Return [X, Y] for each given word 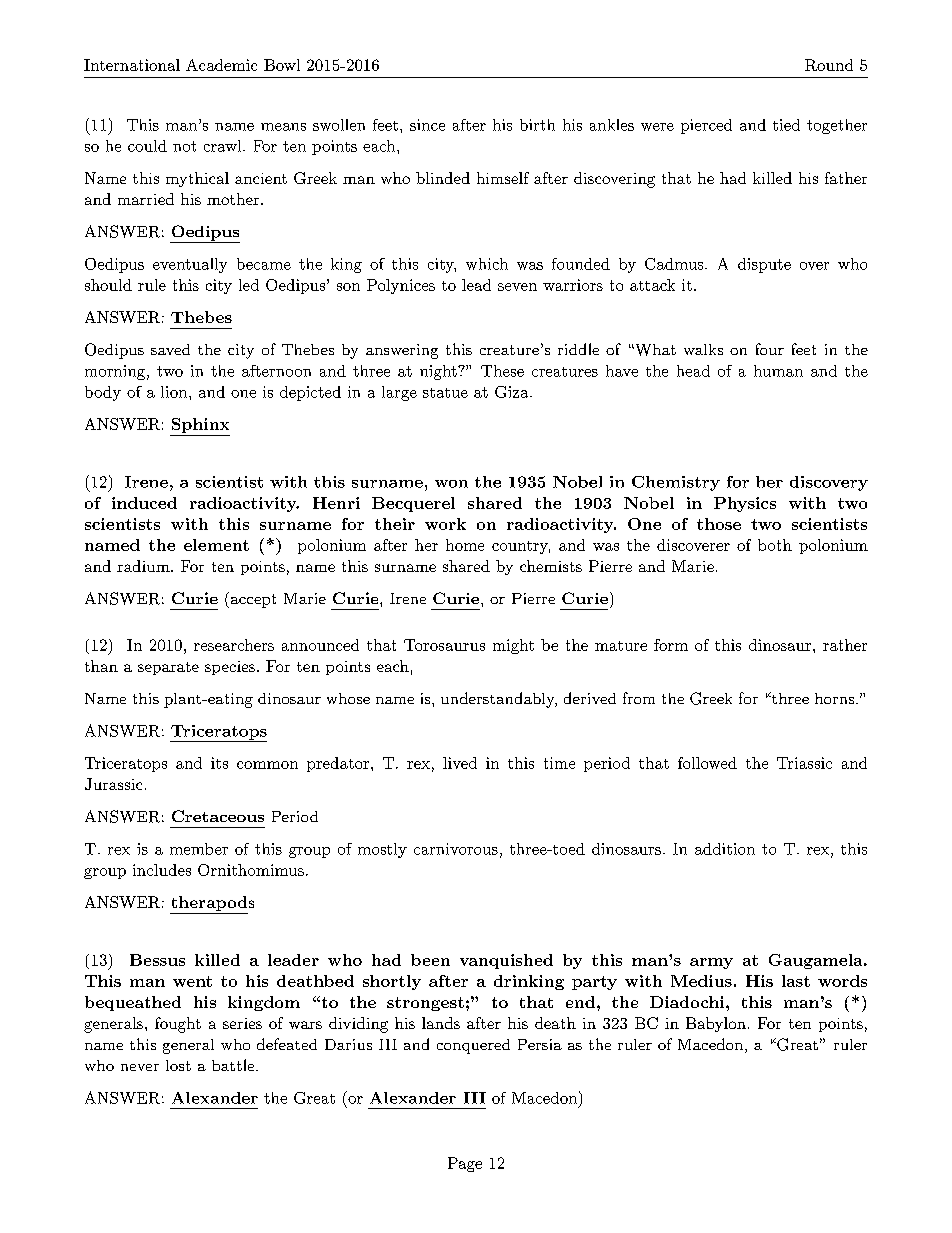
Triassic [804, 763]
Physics [745, 504]
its [219, 763]
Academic [221, 65]
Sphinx [200, 427]
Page [465, 1164]
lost [178, 1065]
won [451, 484]
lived [460, 763]
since [427, 125]
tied [786, 125]
